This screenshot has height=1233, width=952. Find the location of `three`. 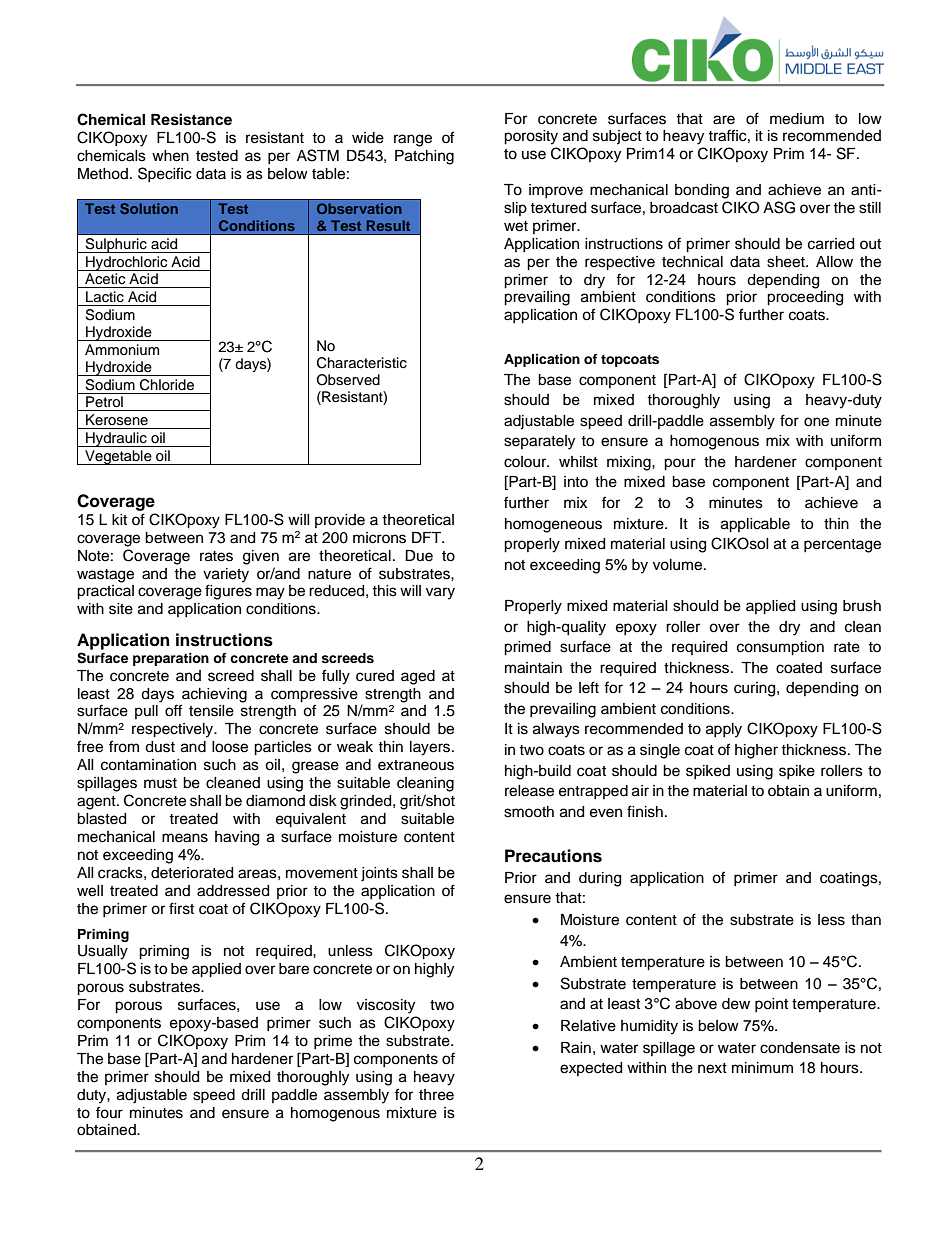

three is located at coordinates (436, 1095).
